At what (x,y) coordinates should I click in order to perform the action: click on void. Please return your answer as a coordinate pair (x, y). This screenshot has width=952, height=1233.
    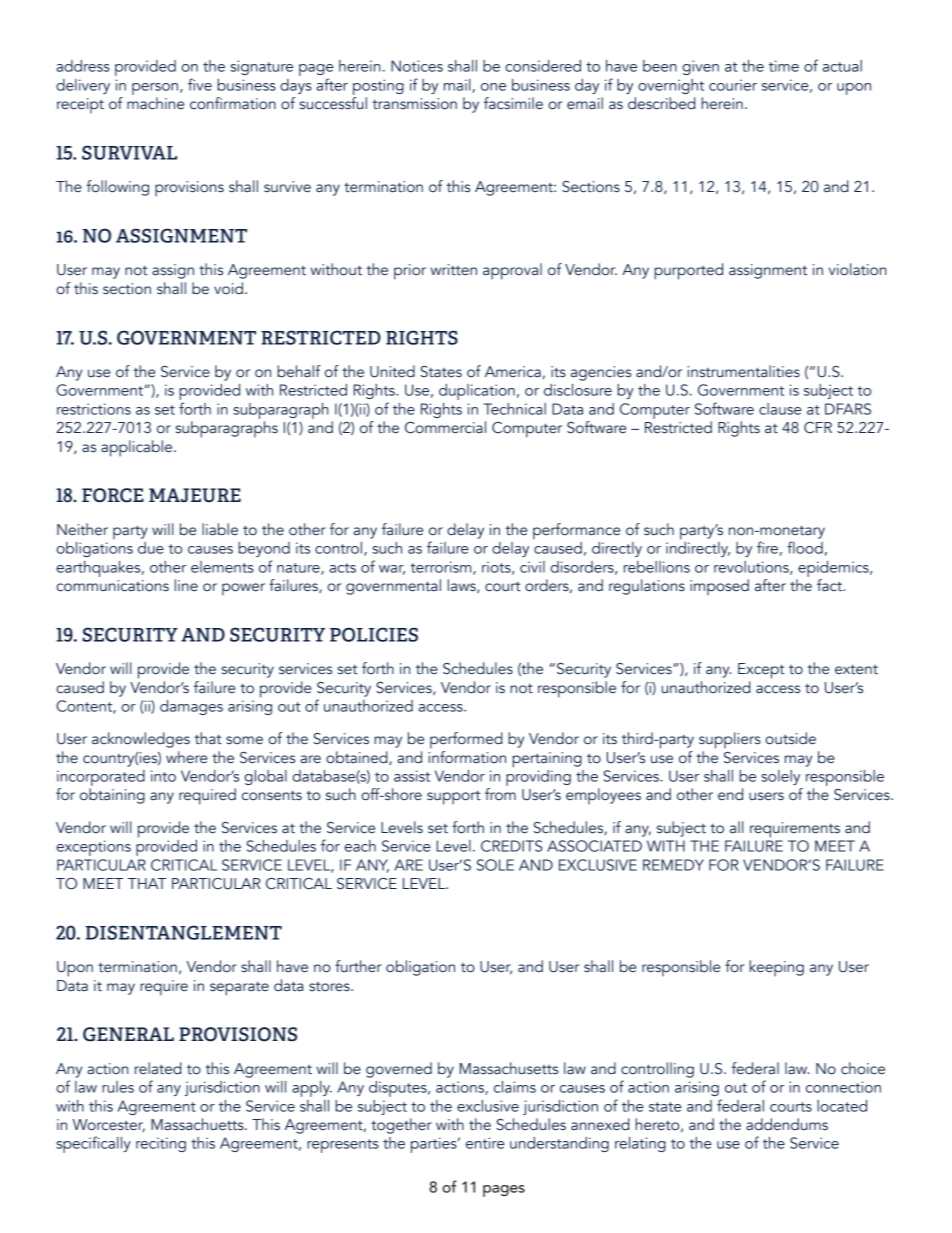
    Looking at the image, I should click on (228, 288).
